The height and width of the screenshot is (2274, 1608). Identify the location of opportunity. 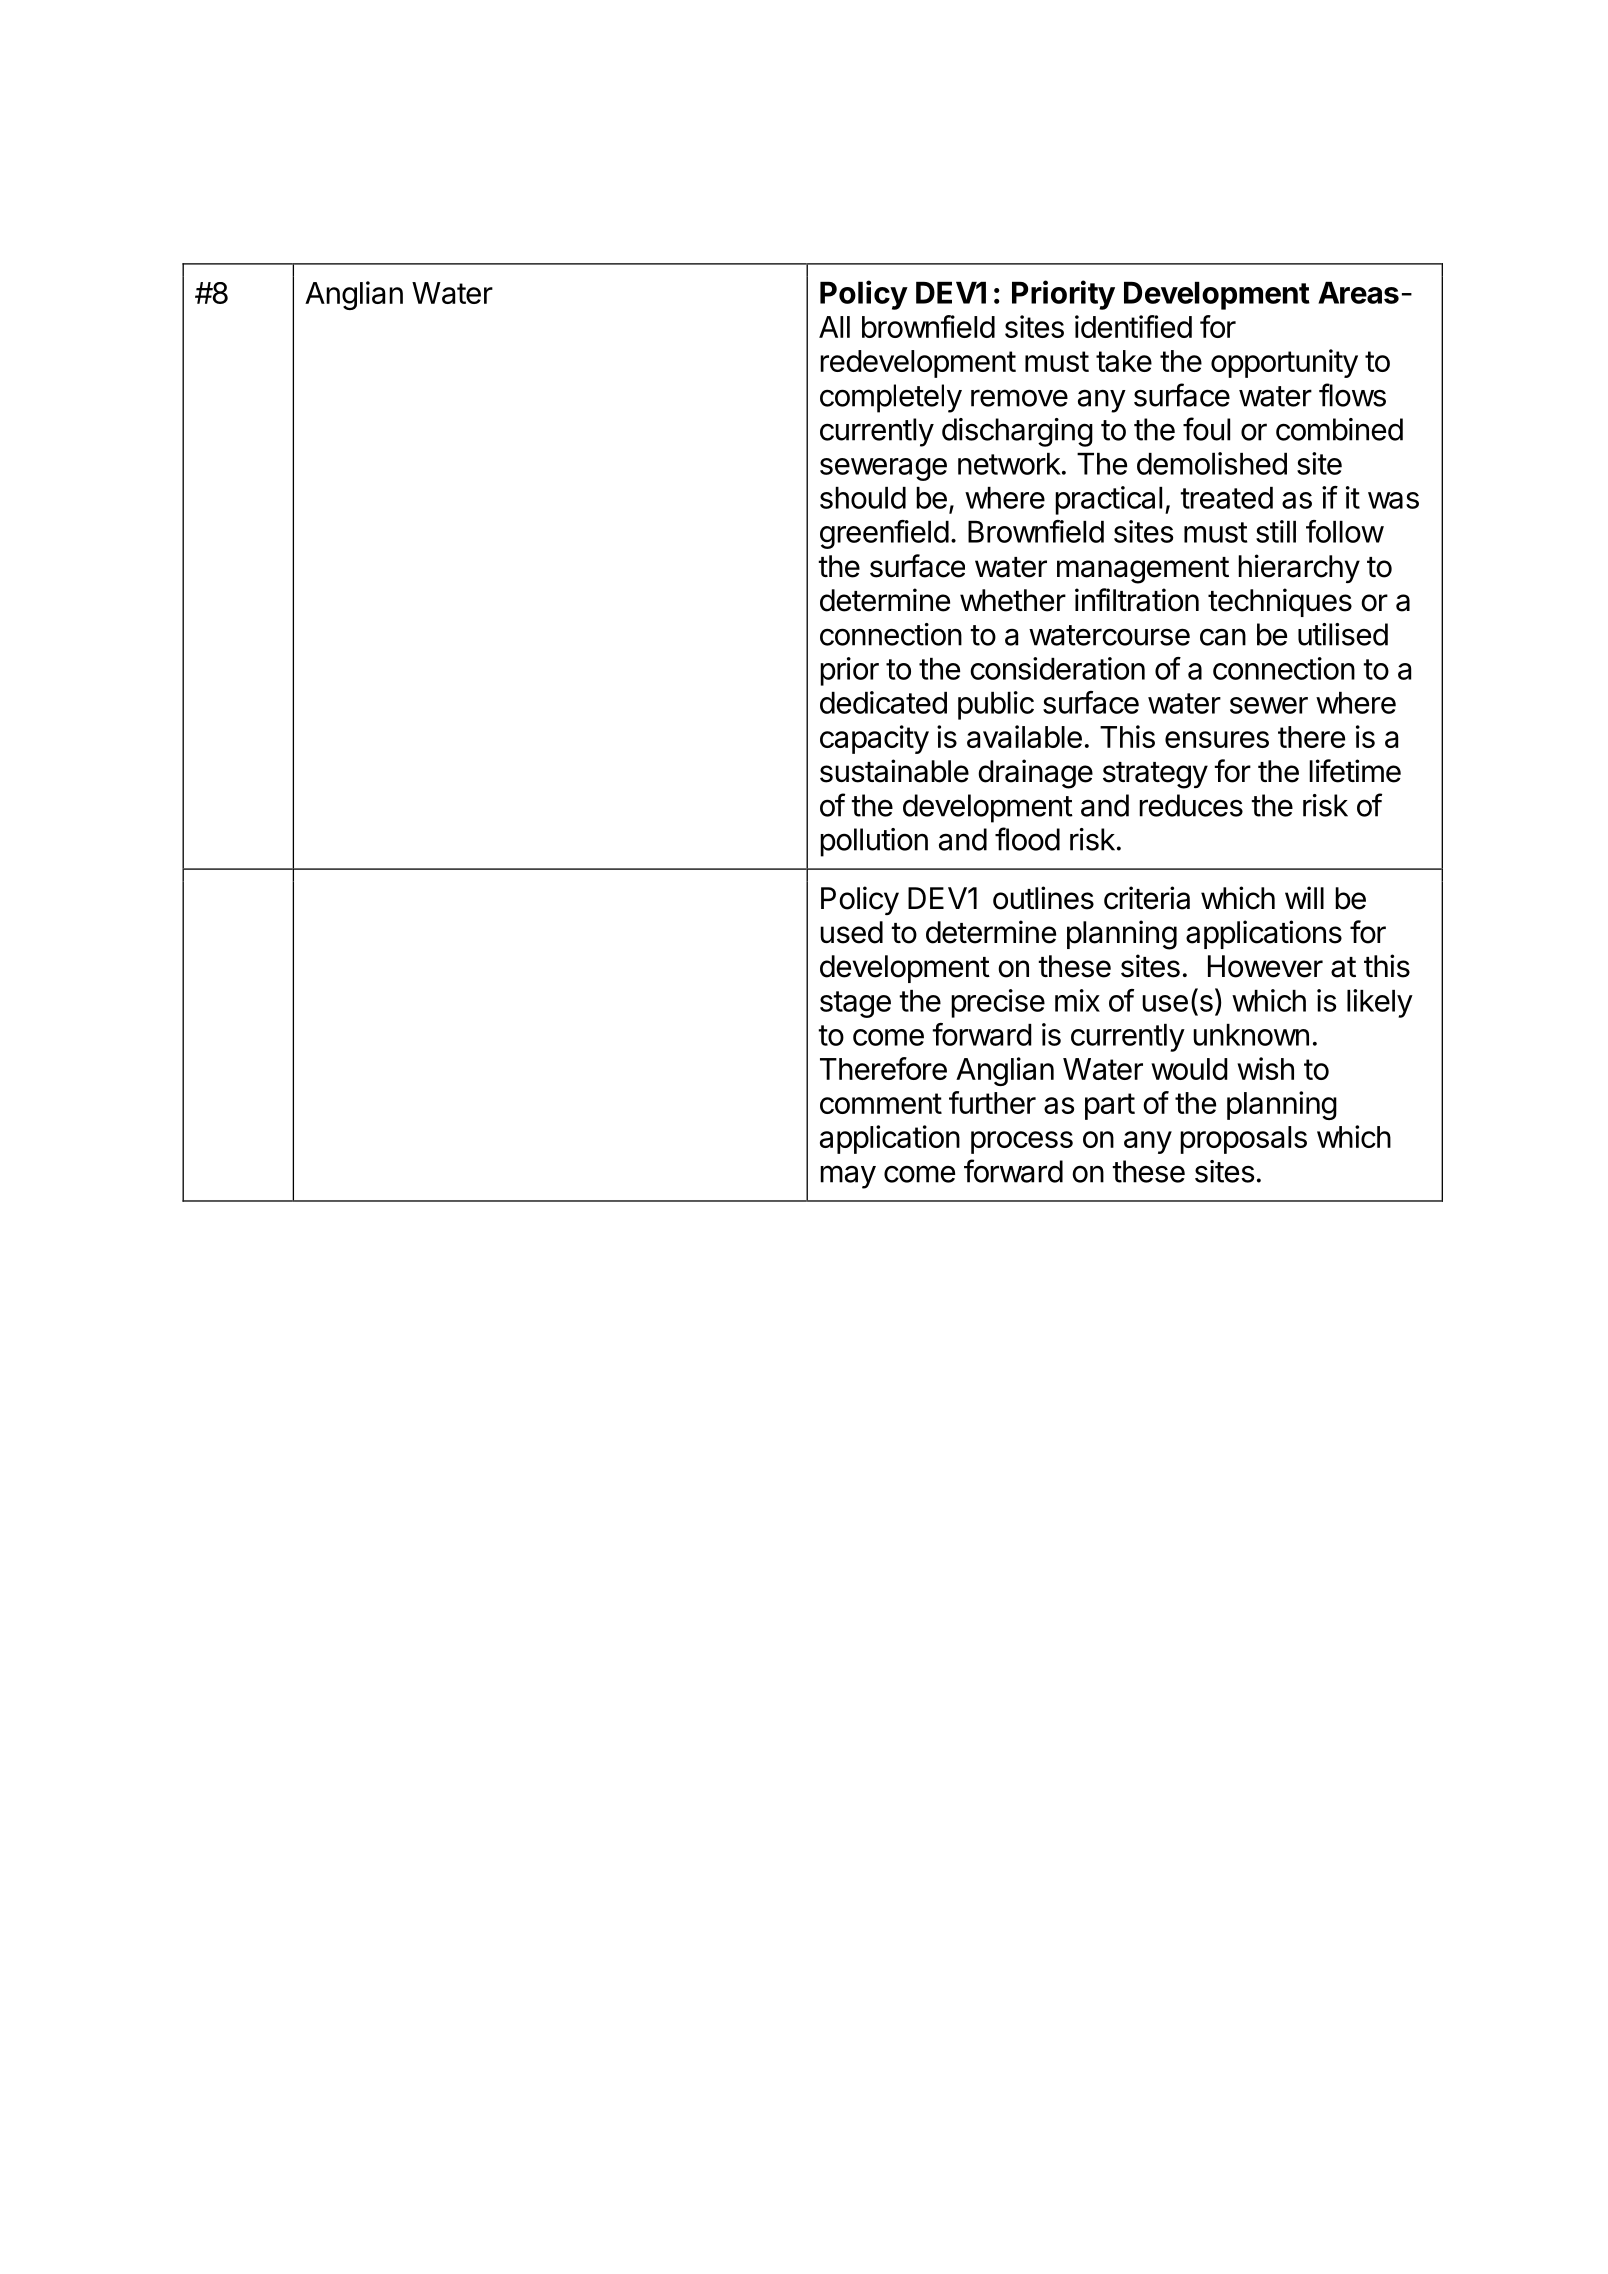
(1284, 363).
